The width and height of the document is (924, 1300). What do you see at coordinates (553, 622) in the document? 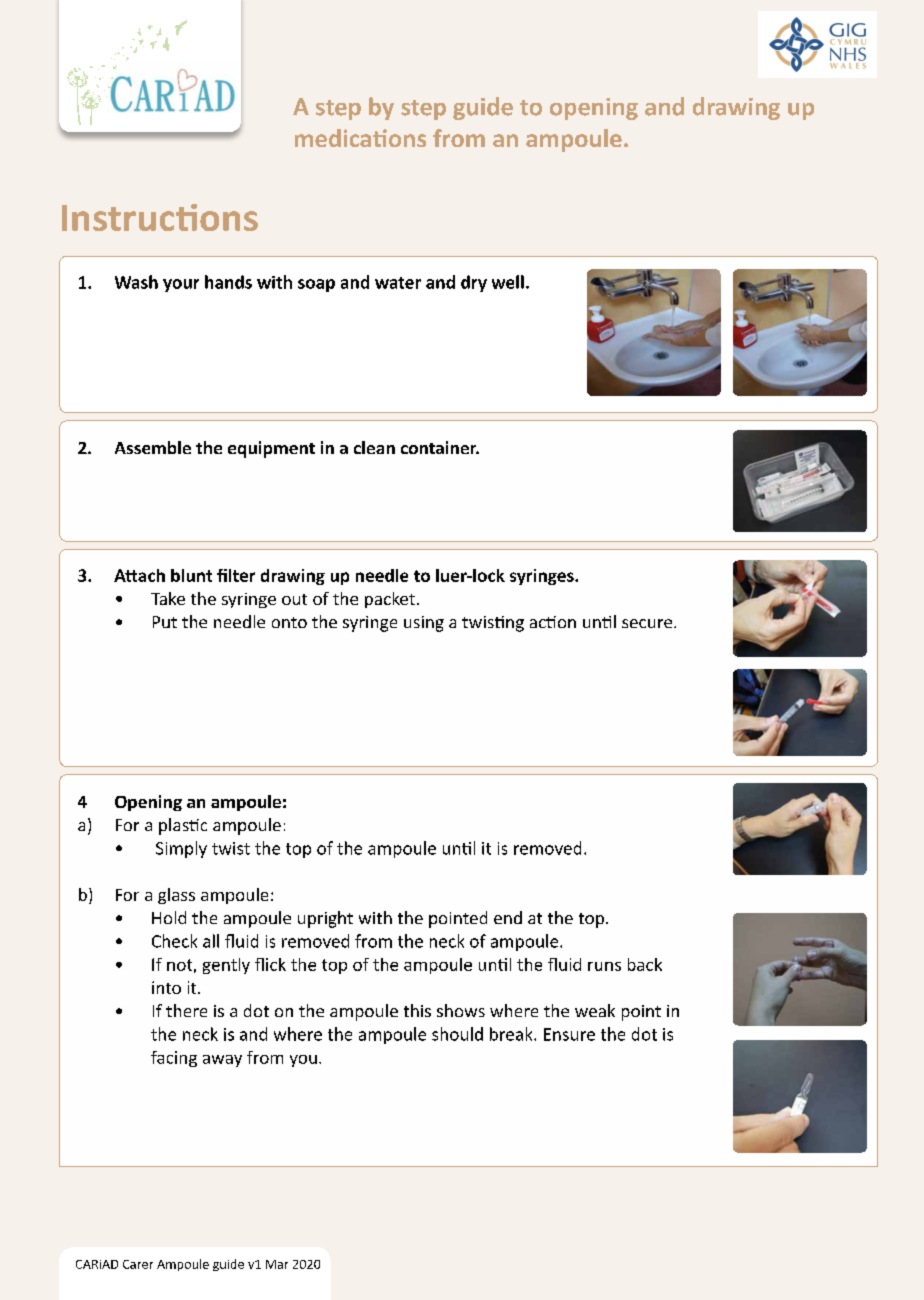
I see `action` at bounding box center [553, 622].
